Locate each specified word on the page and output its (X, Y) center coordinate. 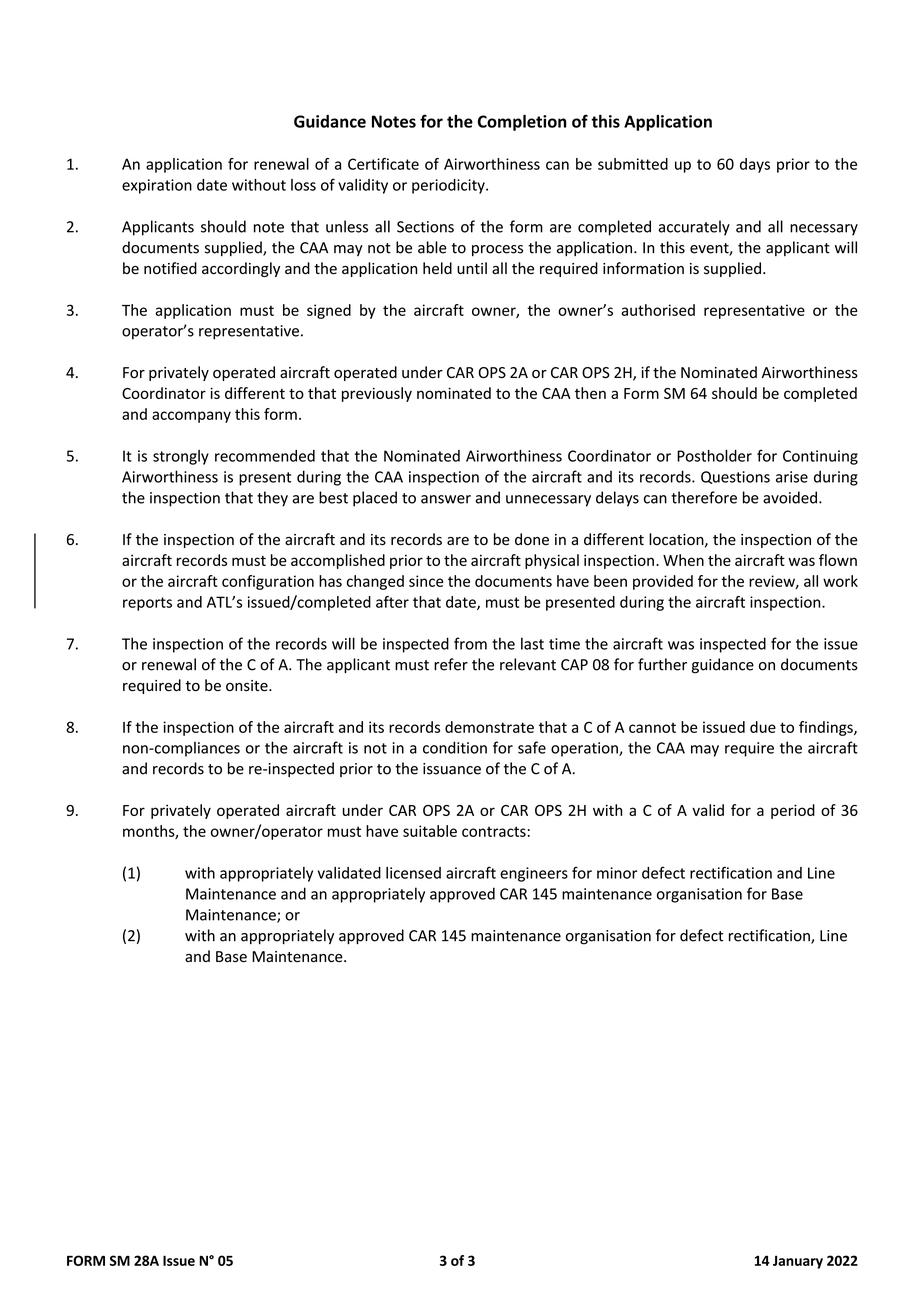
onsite (248, 686)
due (763, 727)
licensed (413, 873)
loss (303, 185)
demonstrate (489, 727)
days (755, 165)
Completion (522, 122)
